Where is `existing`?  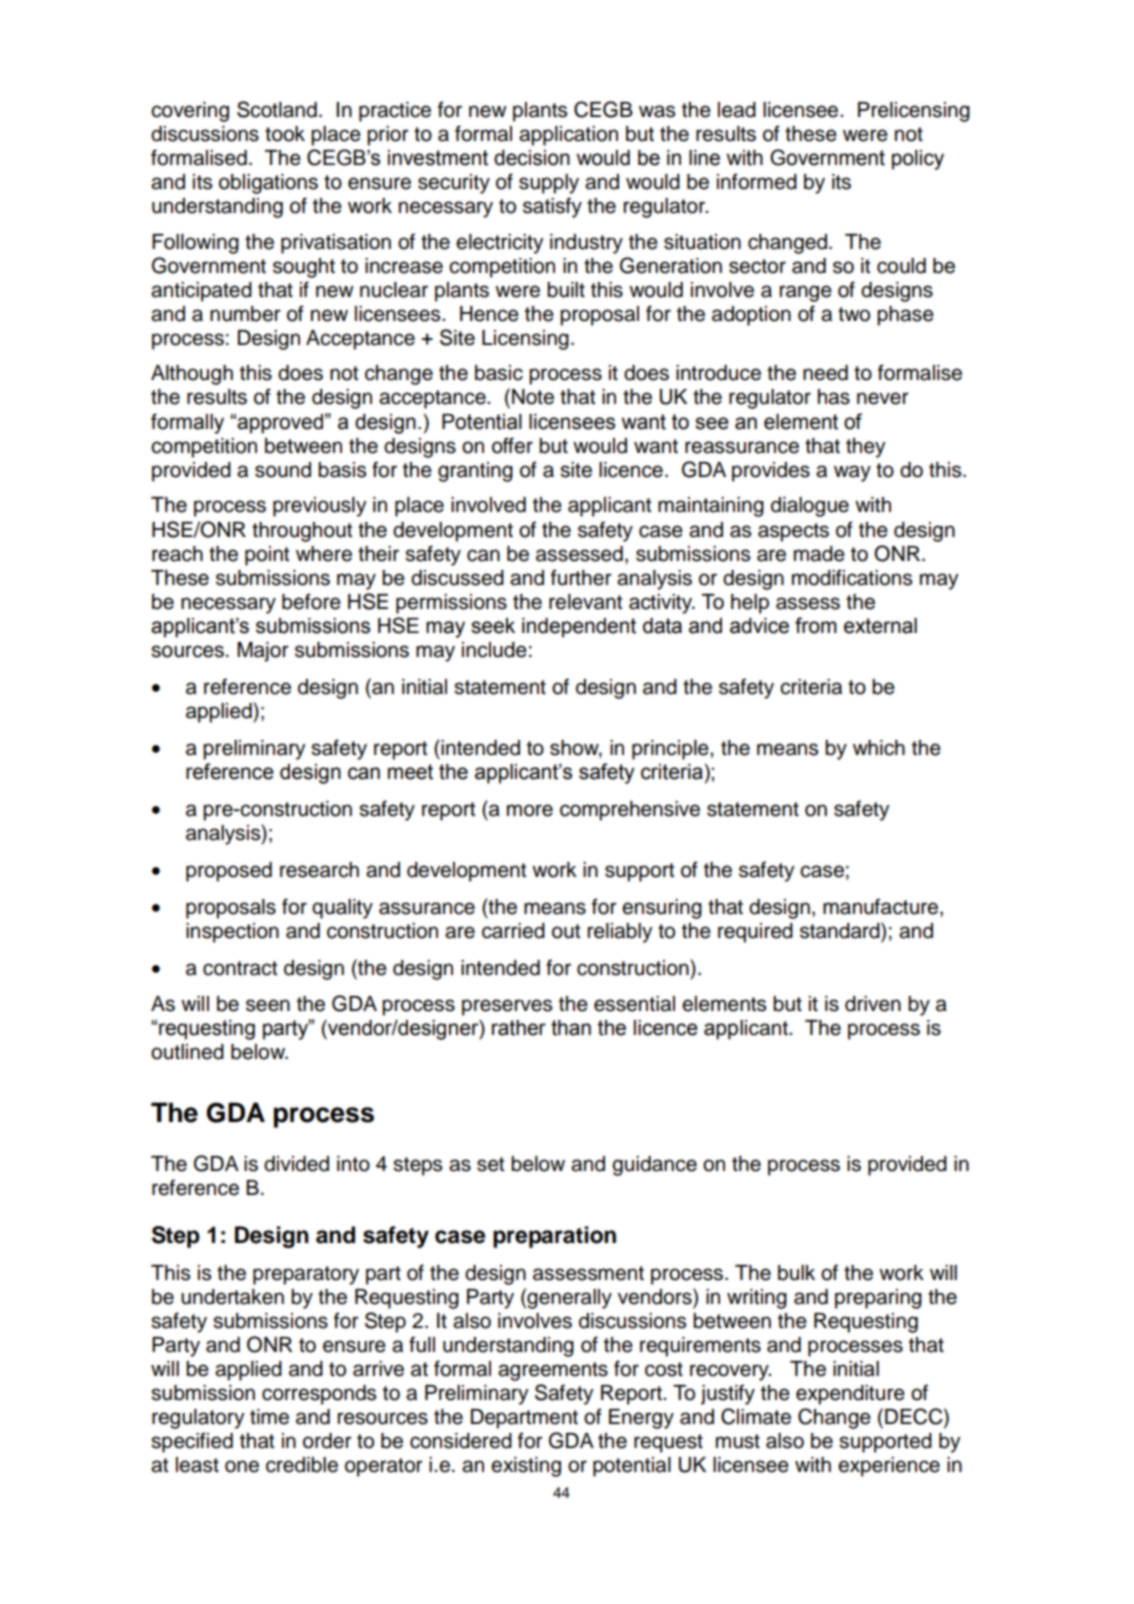
existing is located at coordinates (526, 1467).
